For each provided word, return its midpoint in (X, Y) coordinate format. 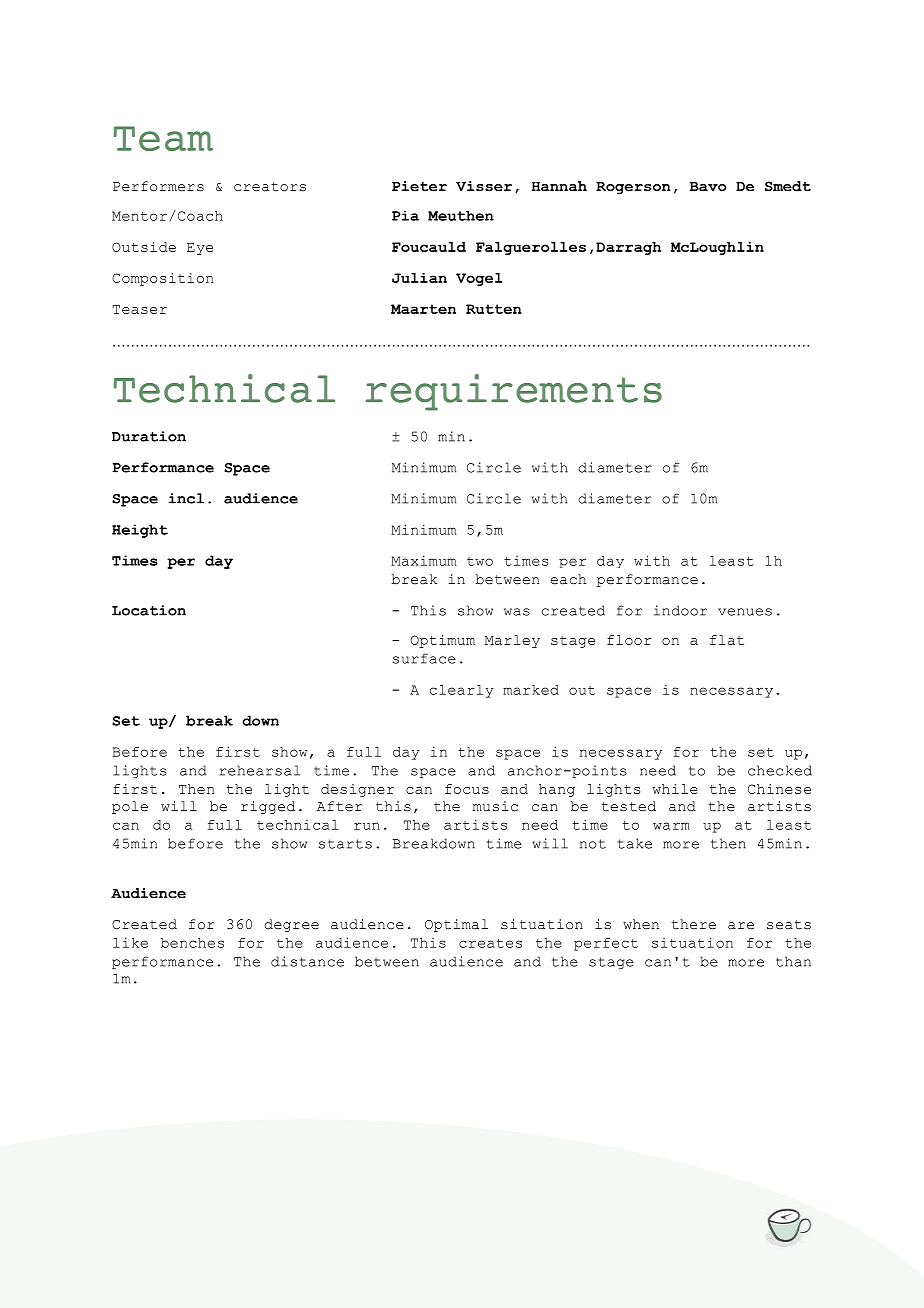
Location (149, 610)
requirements (514, 392)
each (568, 579)
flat (727, 640)
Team (163, 138)
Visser (484, 186)
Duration (149, 436)
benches (192, 943)
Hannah (559, 186)
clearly (462, 691)
